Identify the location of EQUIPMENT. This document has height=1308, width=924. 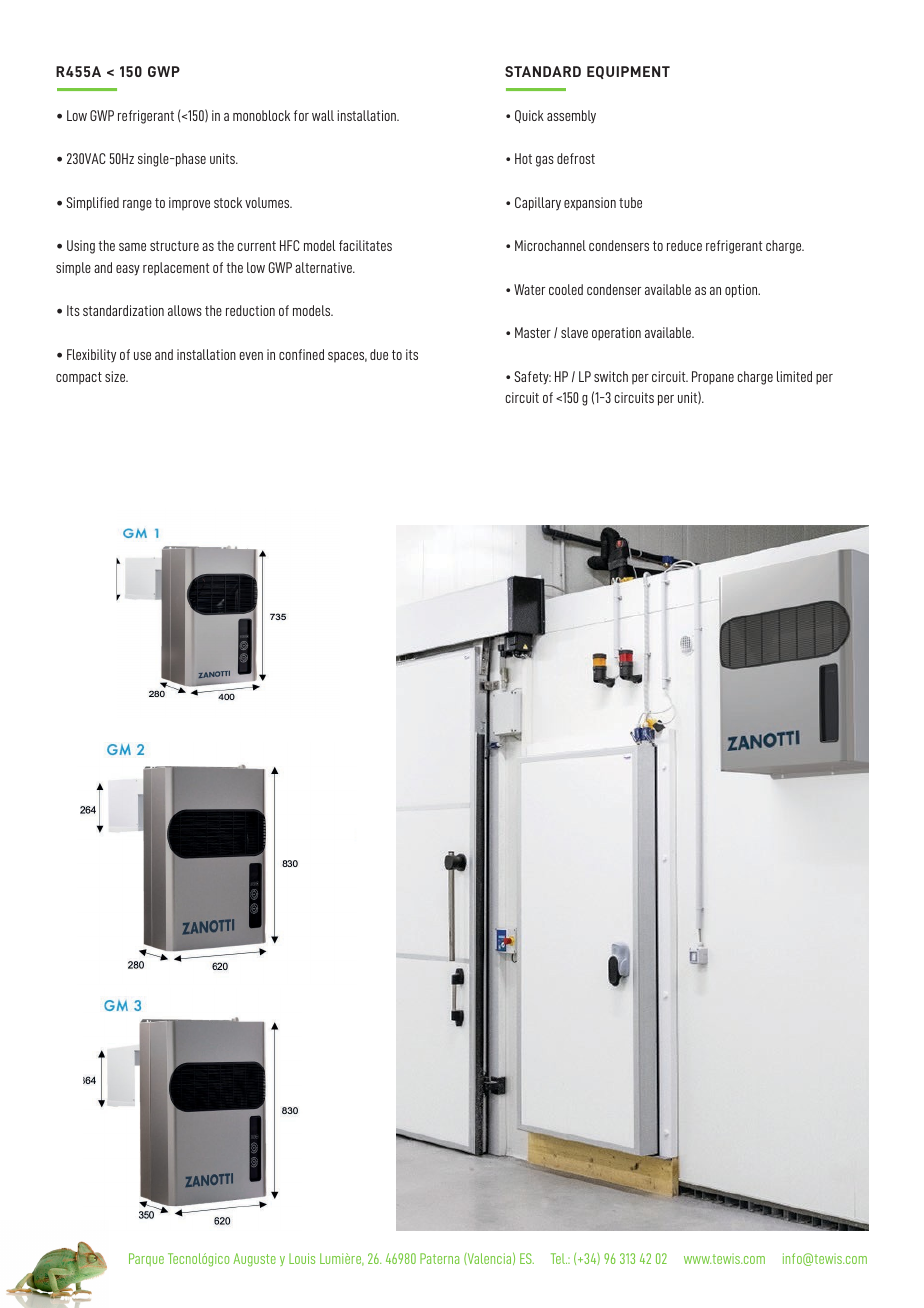
(628, 72).
